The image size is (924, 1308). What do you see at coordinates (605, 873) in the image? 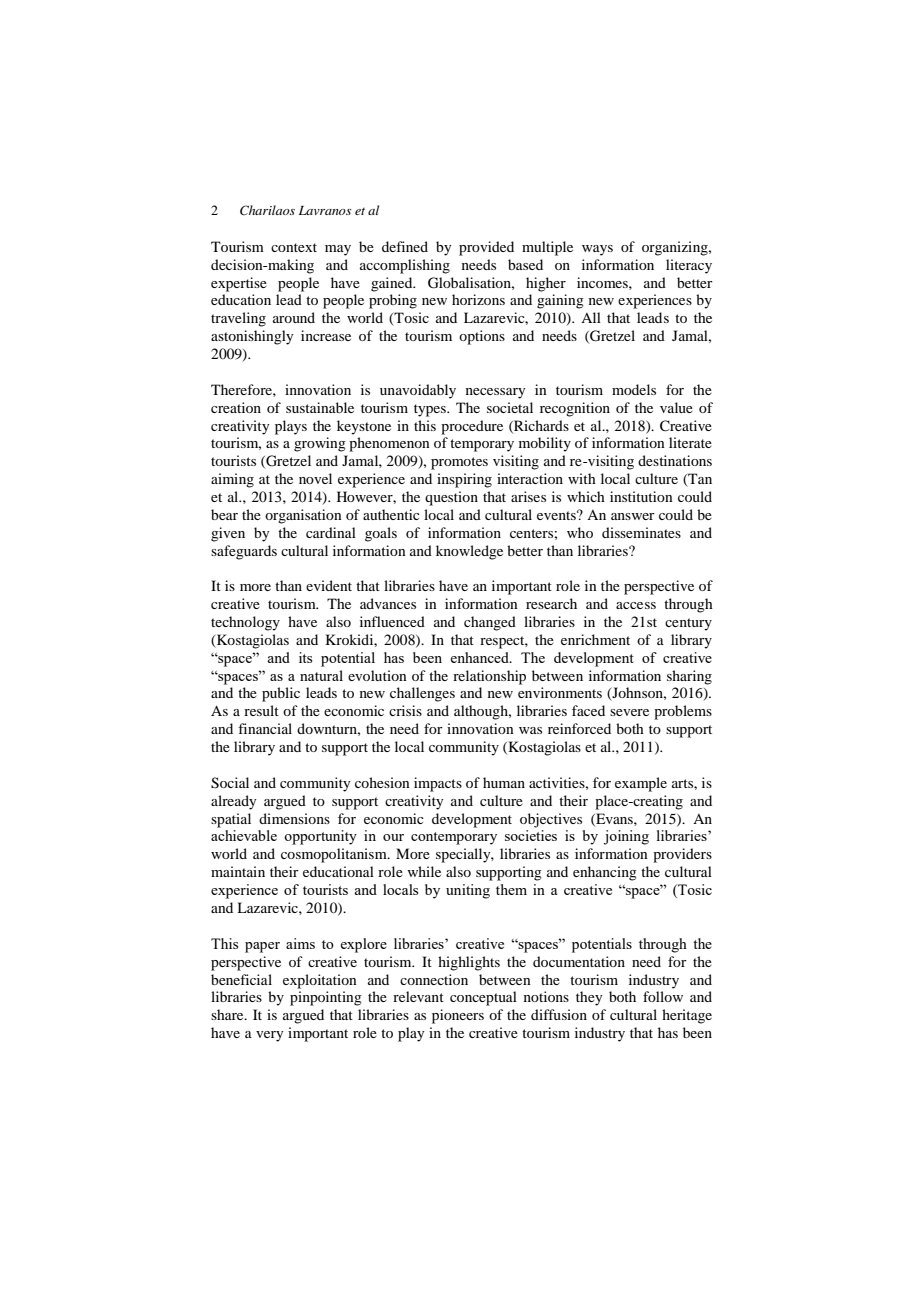
I see `enhancing` at bounding box center [605, 873].
